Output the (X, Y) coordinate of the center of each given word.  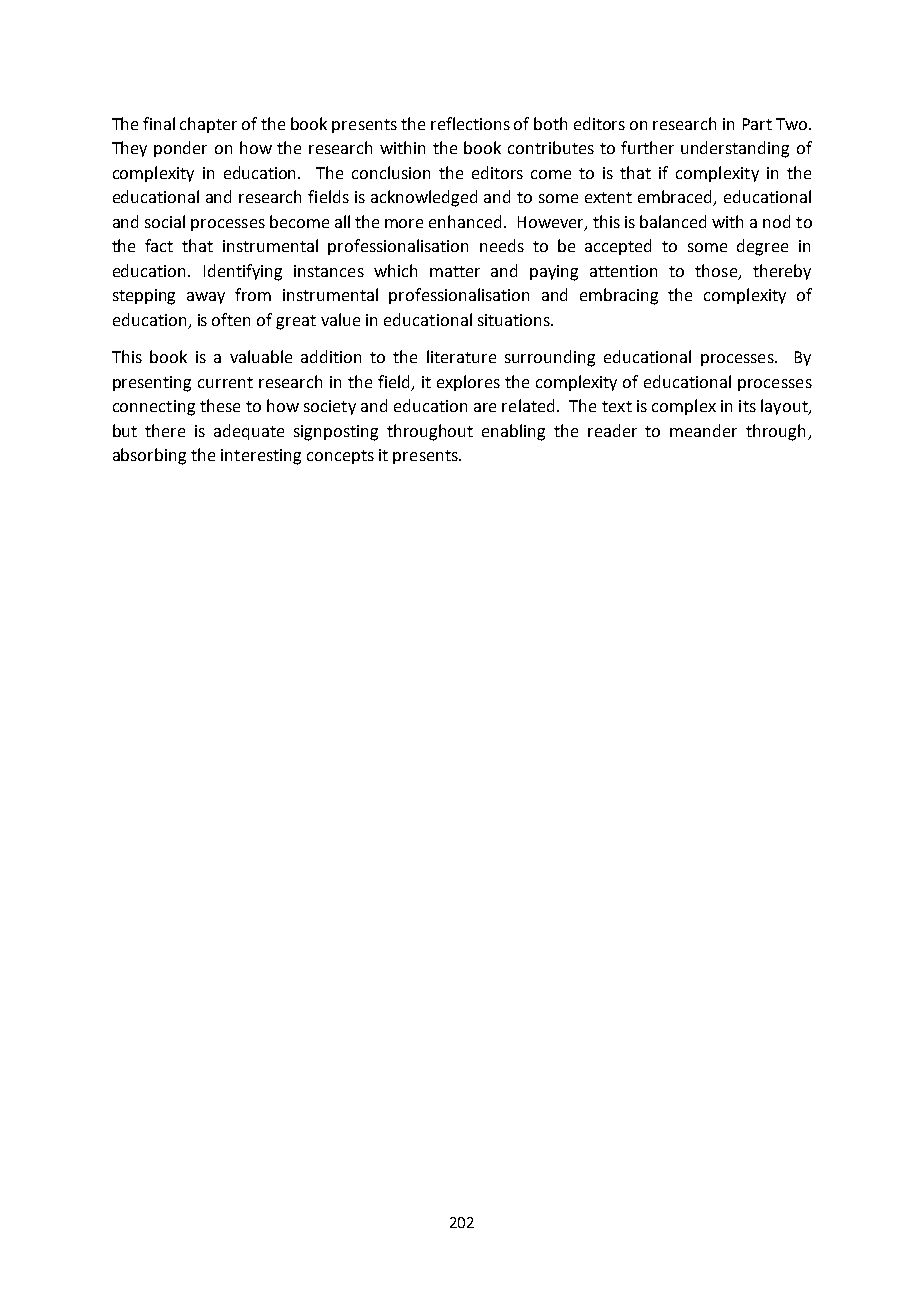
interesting (261, 457)
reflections (470, 123)
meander (703, 430)
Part (757, 124)
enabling (513, 432)
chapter (208, 125)
